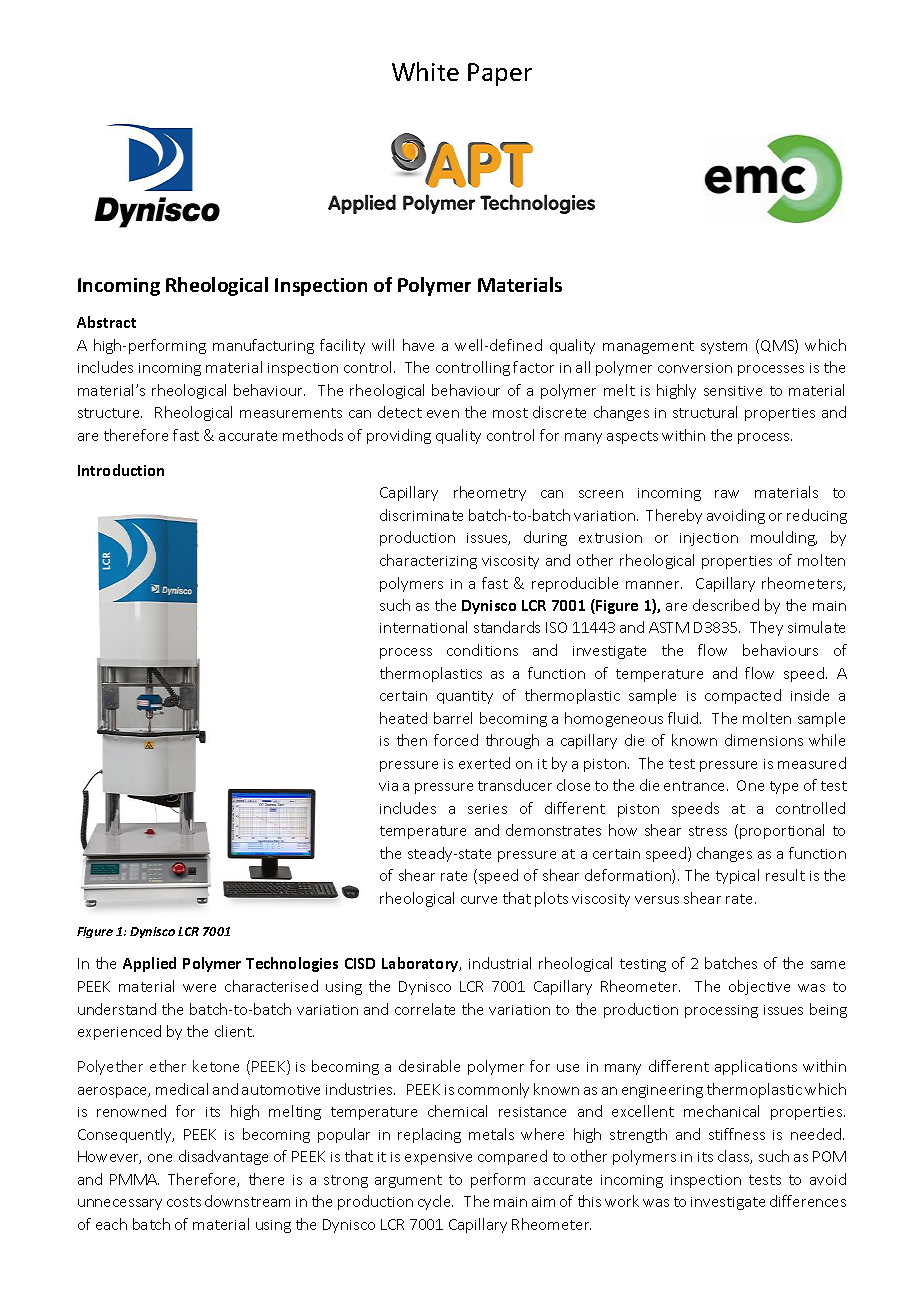 This screenshot has height=1308, width=924. I want to click on costs, so click(184, 1202).
